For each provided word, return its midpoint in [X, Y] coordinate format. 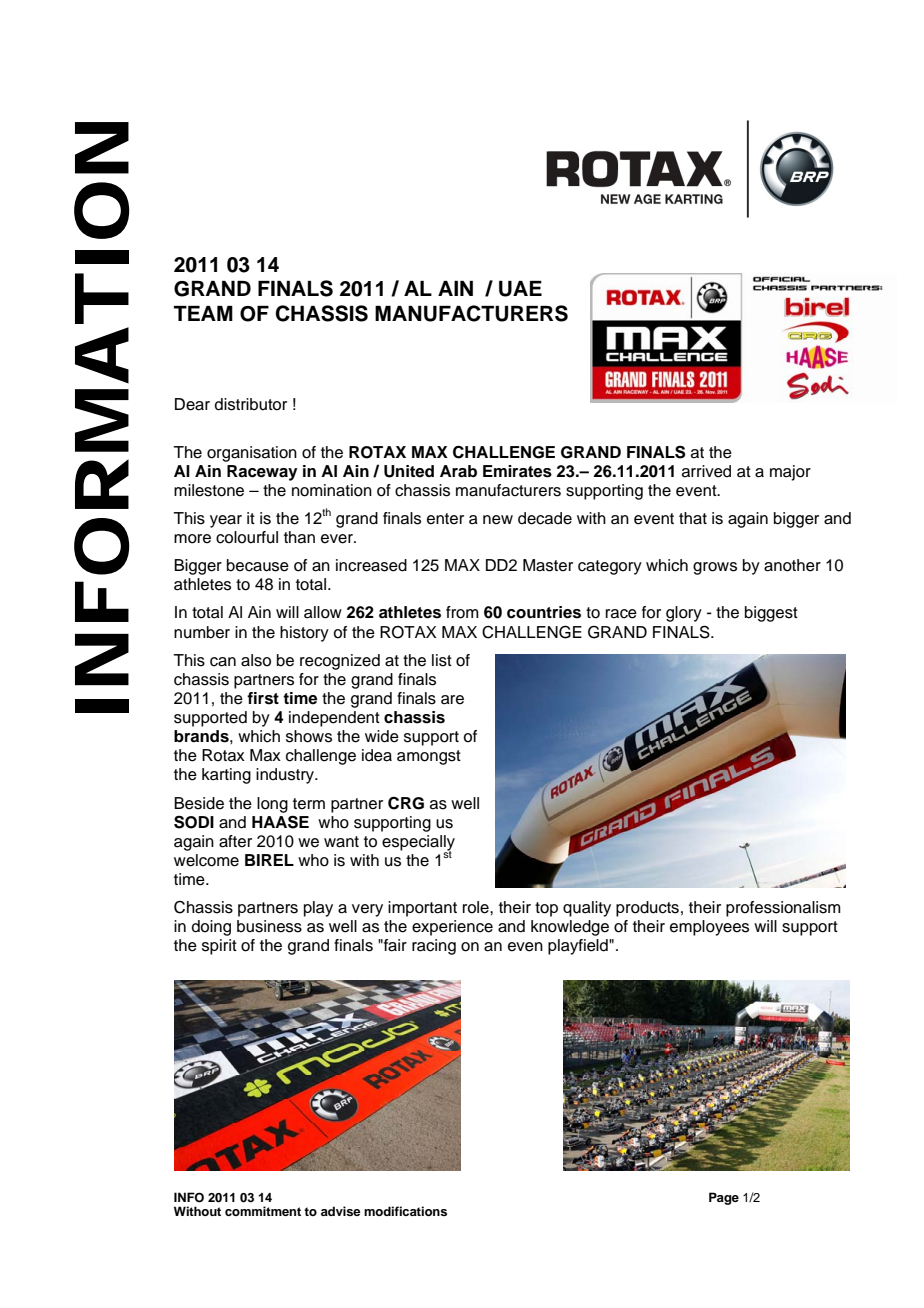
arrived [706, 471]
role [477, 907]
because [258, 565]
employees [709, 928]
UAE [520, 289]
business [269, 926]
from [462, 612]
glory [684, 614]
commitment [263, 1211]
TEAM [203, 313]
